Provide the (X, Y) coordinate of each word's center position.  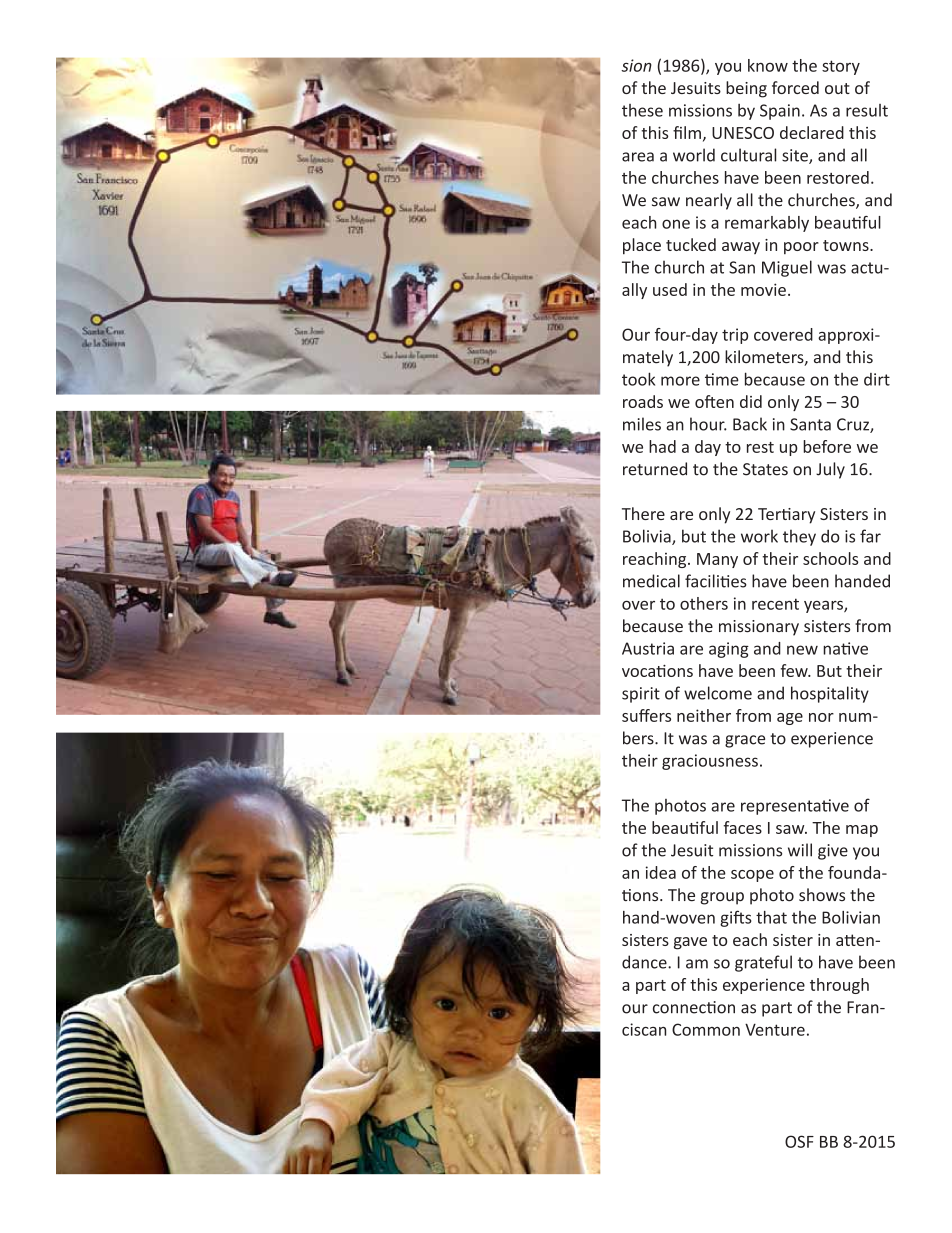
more (680, 381)
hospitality (830, 694)
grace (745, 741)
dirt (877, 379)
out (837, 88)
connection (694, 1007)
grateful (763, 963)
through (839, 986)
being (746, 89)
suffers (646, 715)
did (751, 401)
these (642, 110)
